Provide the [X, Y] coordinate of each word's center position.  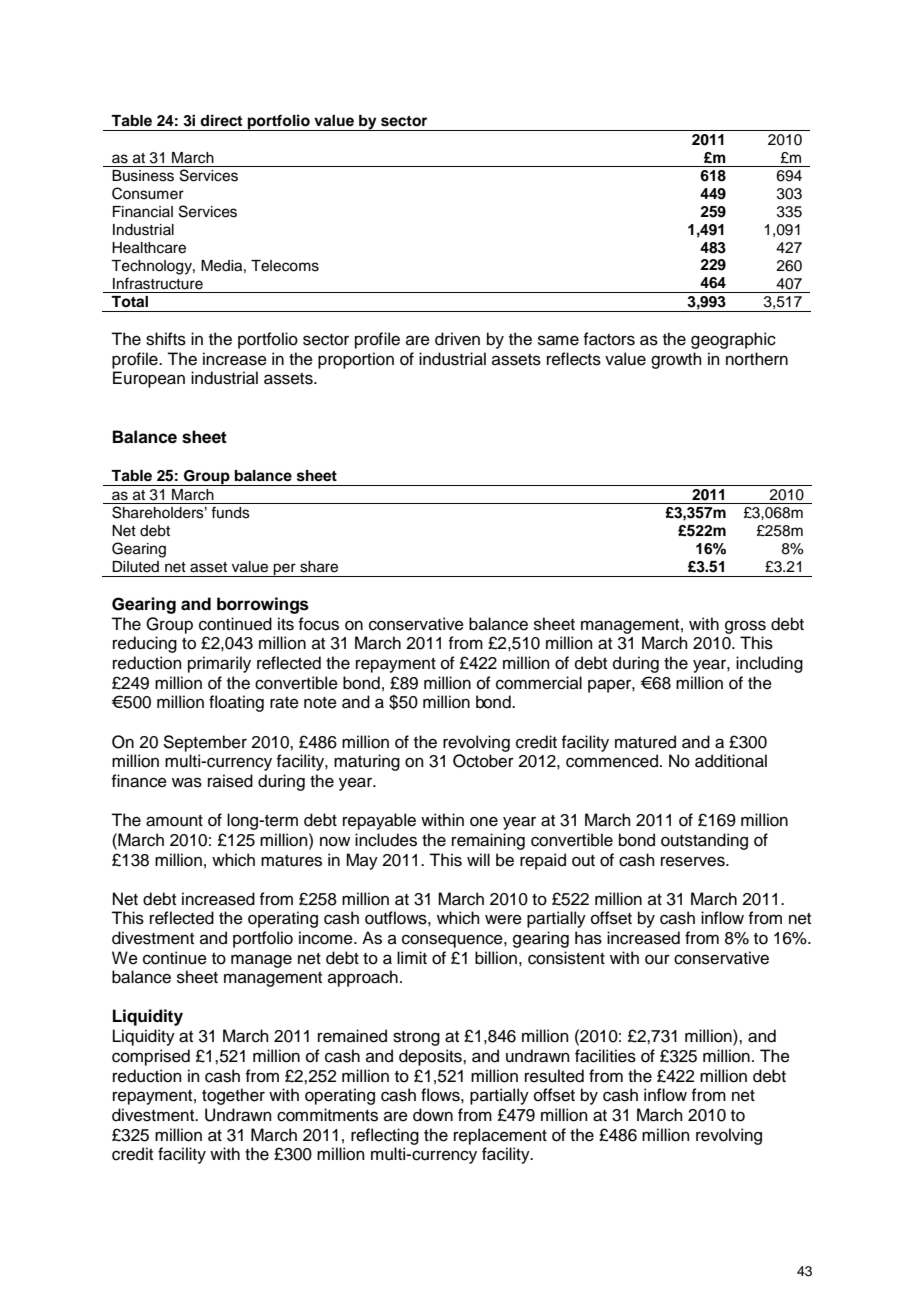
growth [676, 360]
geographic [733, 340]
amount [174, 821]
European [149, 379]
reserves [694, 861]
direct [221, 120]
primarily [219, 664]
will [478, 859]
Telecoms [285, 266]
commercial [539, 683]
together [233, 1096]
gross [745, 627]
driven [457, 339]
